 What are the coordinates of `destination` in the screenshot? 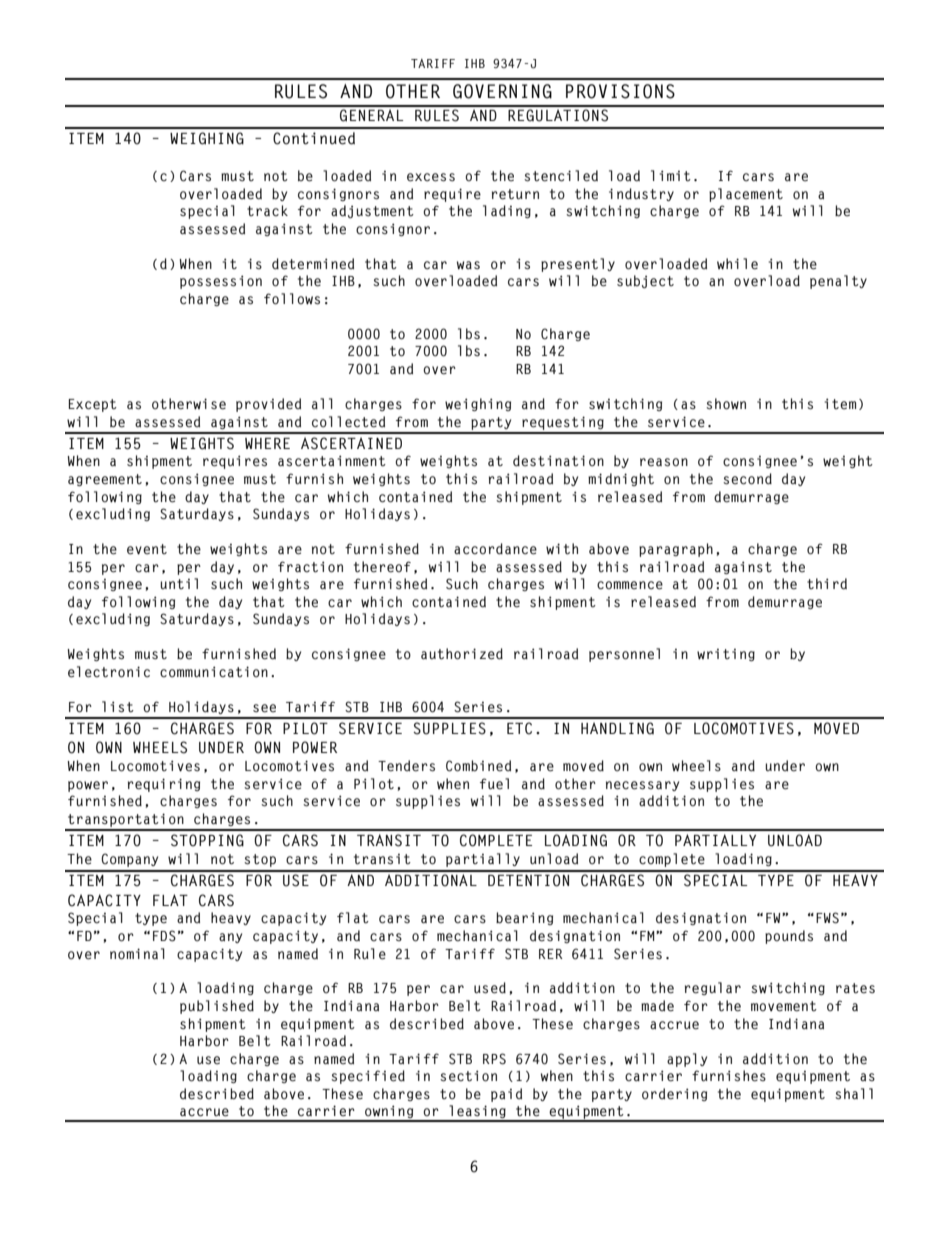 It's located at (558, 461).
